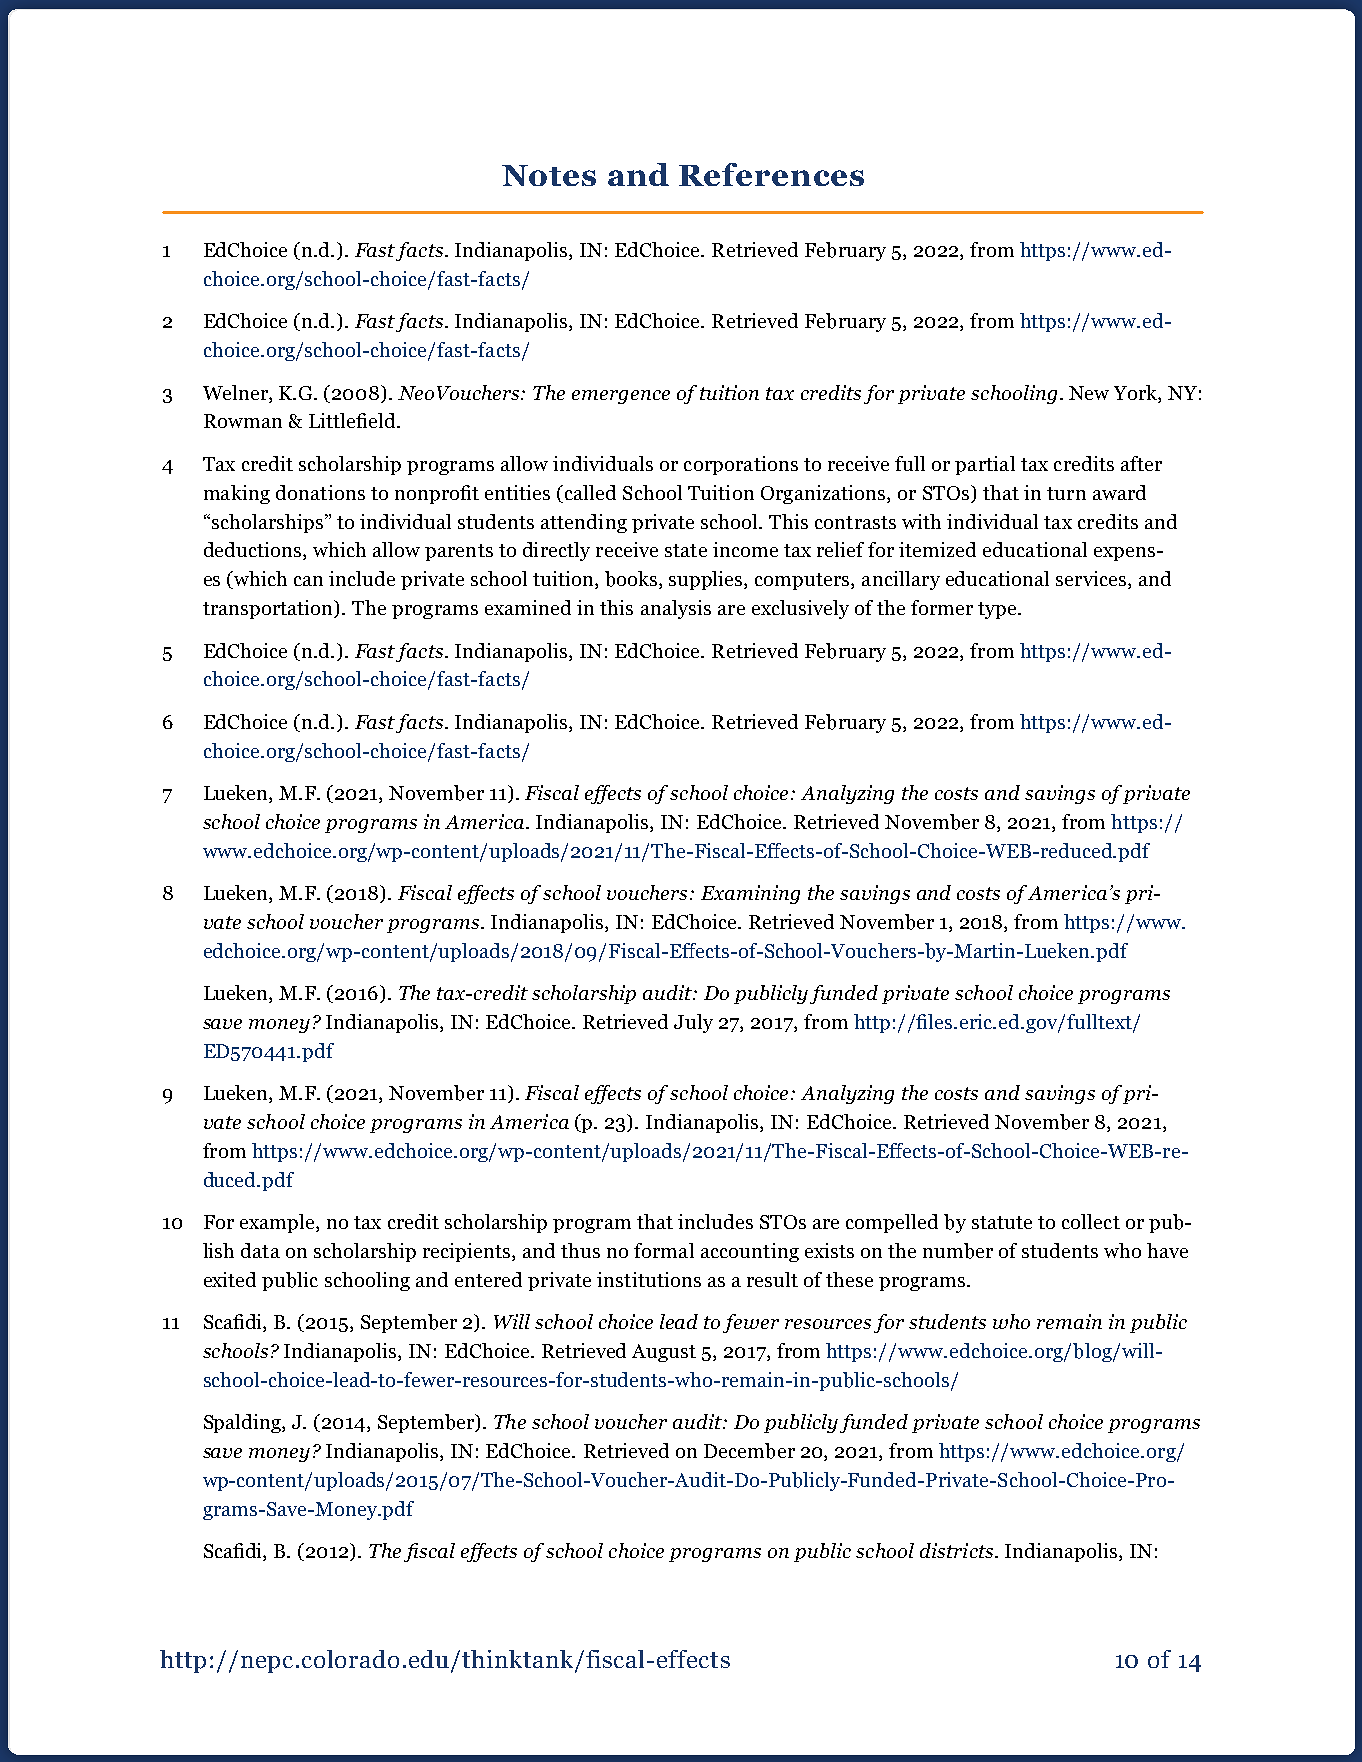 The width and height of the document is (1362, 1762). Describe the element at coordinates (549, 175) in the document. I see `Notes` at that location.
